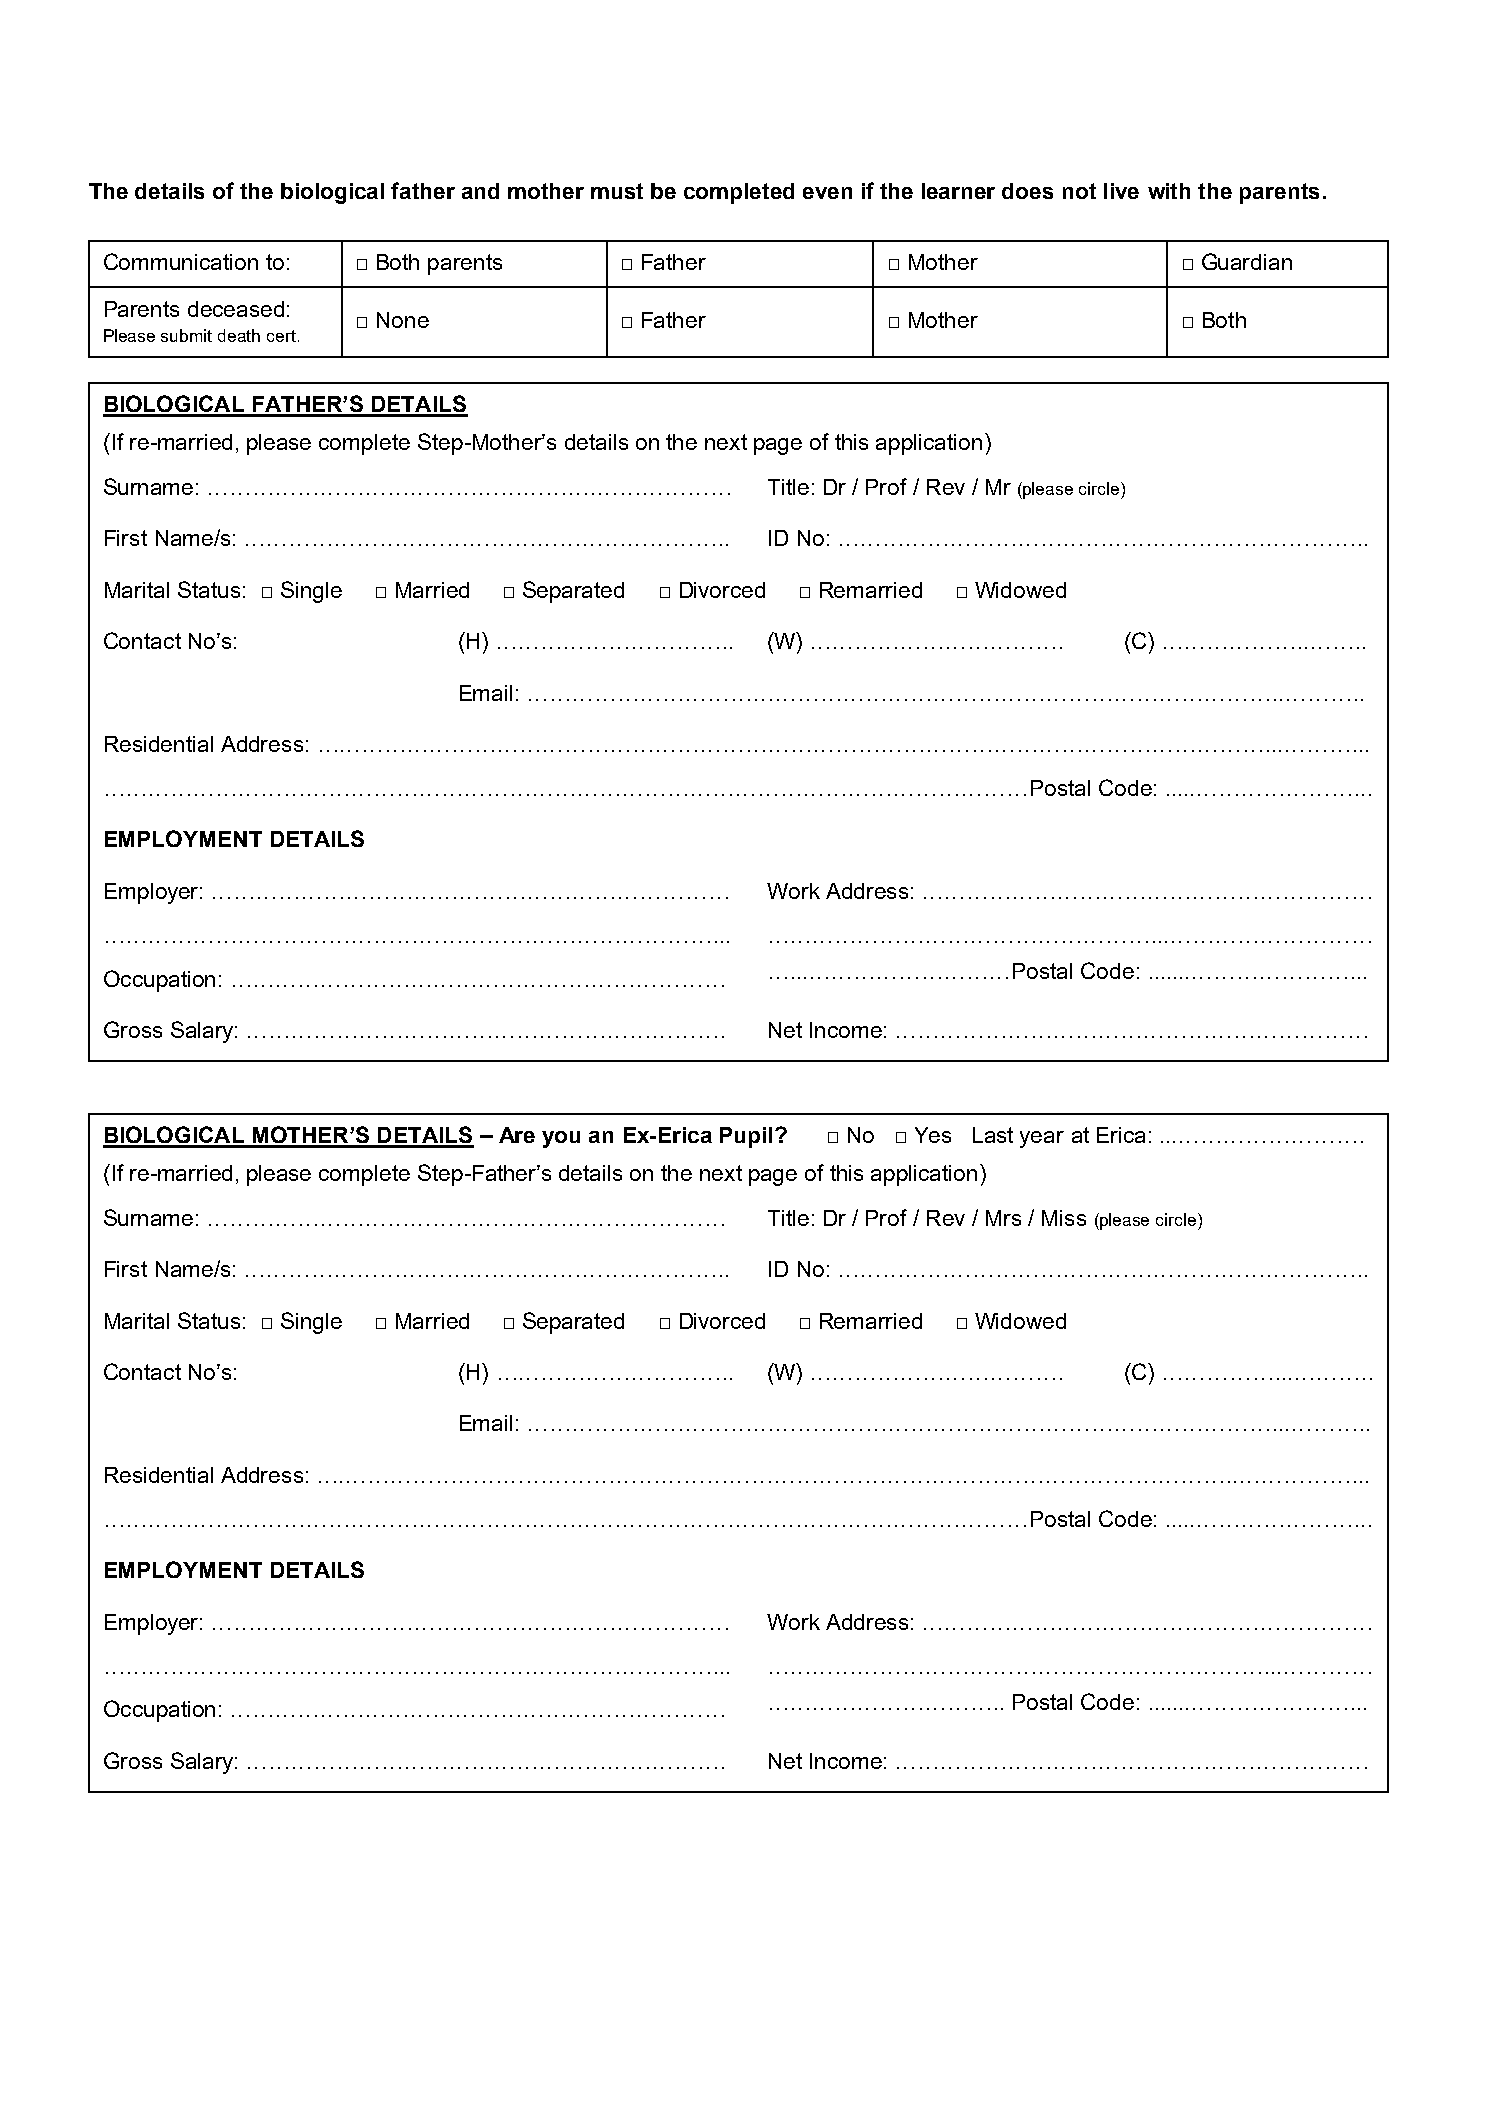 The width and height of the page is (1493, 2113). What do you see at coordinates (181, 261) in the page?
I see `Communication` at bounding box center [181, 261].
